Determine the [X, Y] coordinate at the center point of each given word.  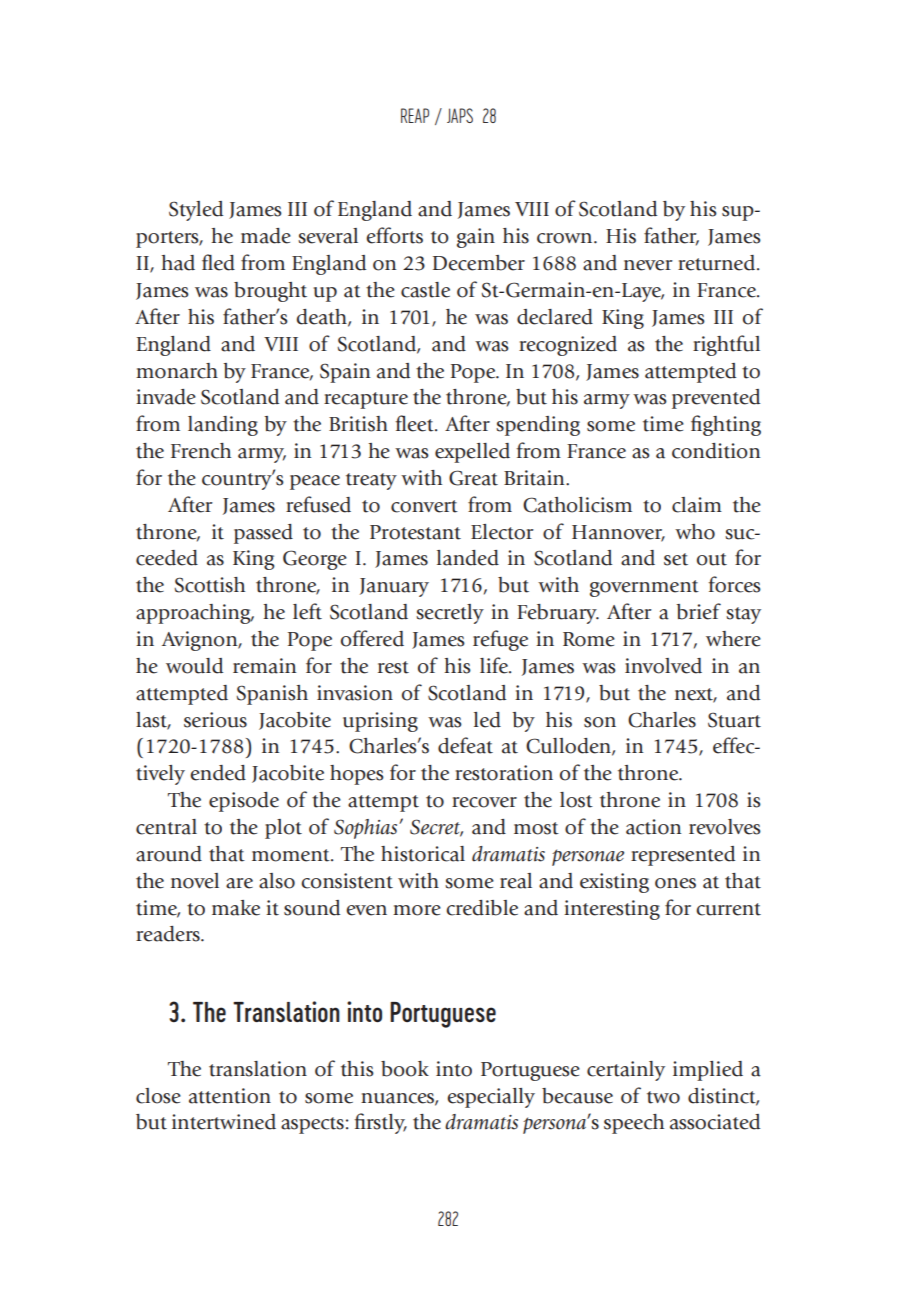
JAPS [460, 115]
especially [491, 1098]
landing [223, 426]
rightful [726, 345]
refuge [500, 640]
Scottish [209, 585]
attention [230, 1096]
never [648, 265]
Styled [196, 211]
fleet [415, 423]
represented [683, 856]
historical [423, 854]
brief [698, 611]
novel [195, 881]
